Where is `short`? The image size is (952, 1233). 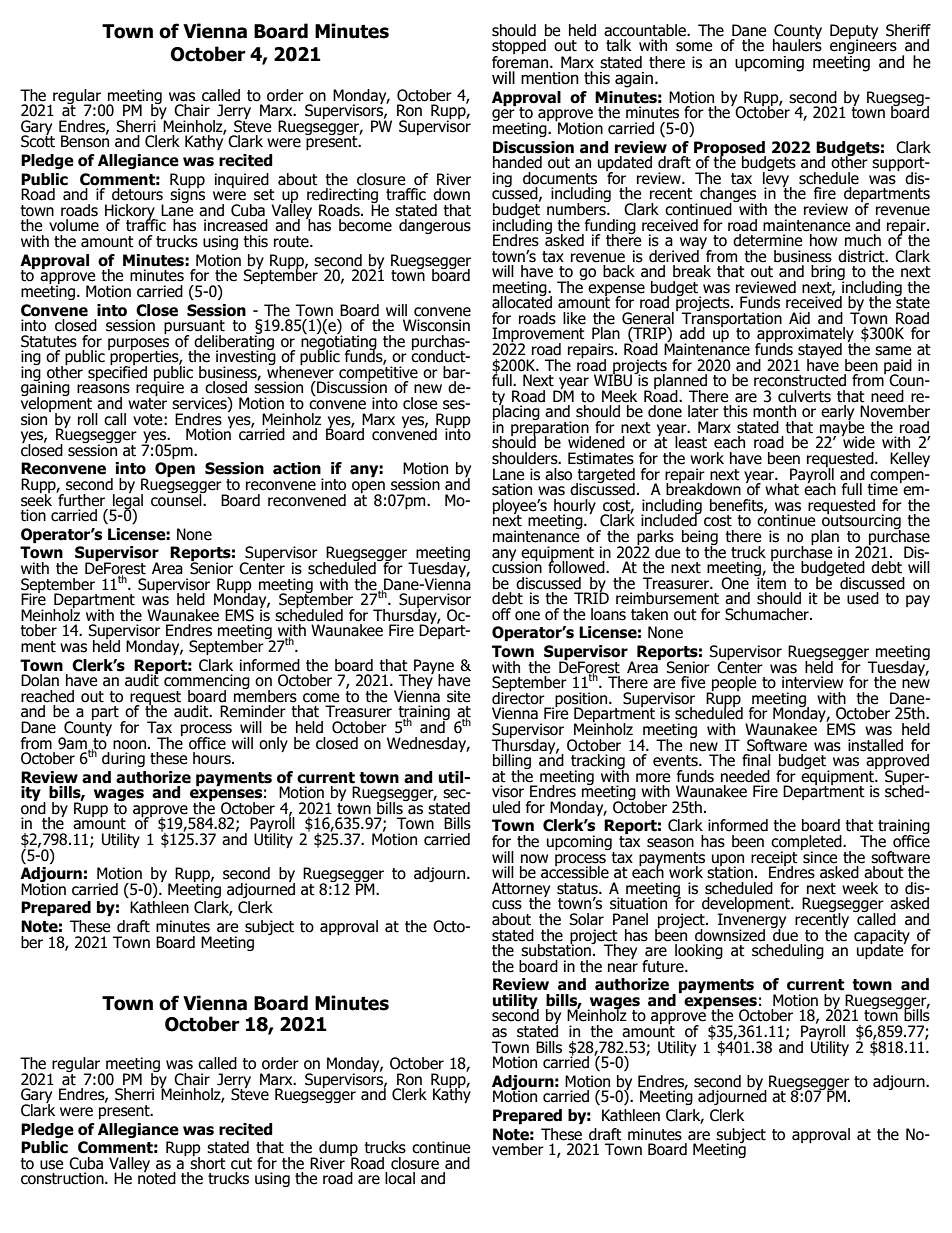
short is located at coordinates (208, 1162).
